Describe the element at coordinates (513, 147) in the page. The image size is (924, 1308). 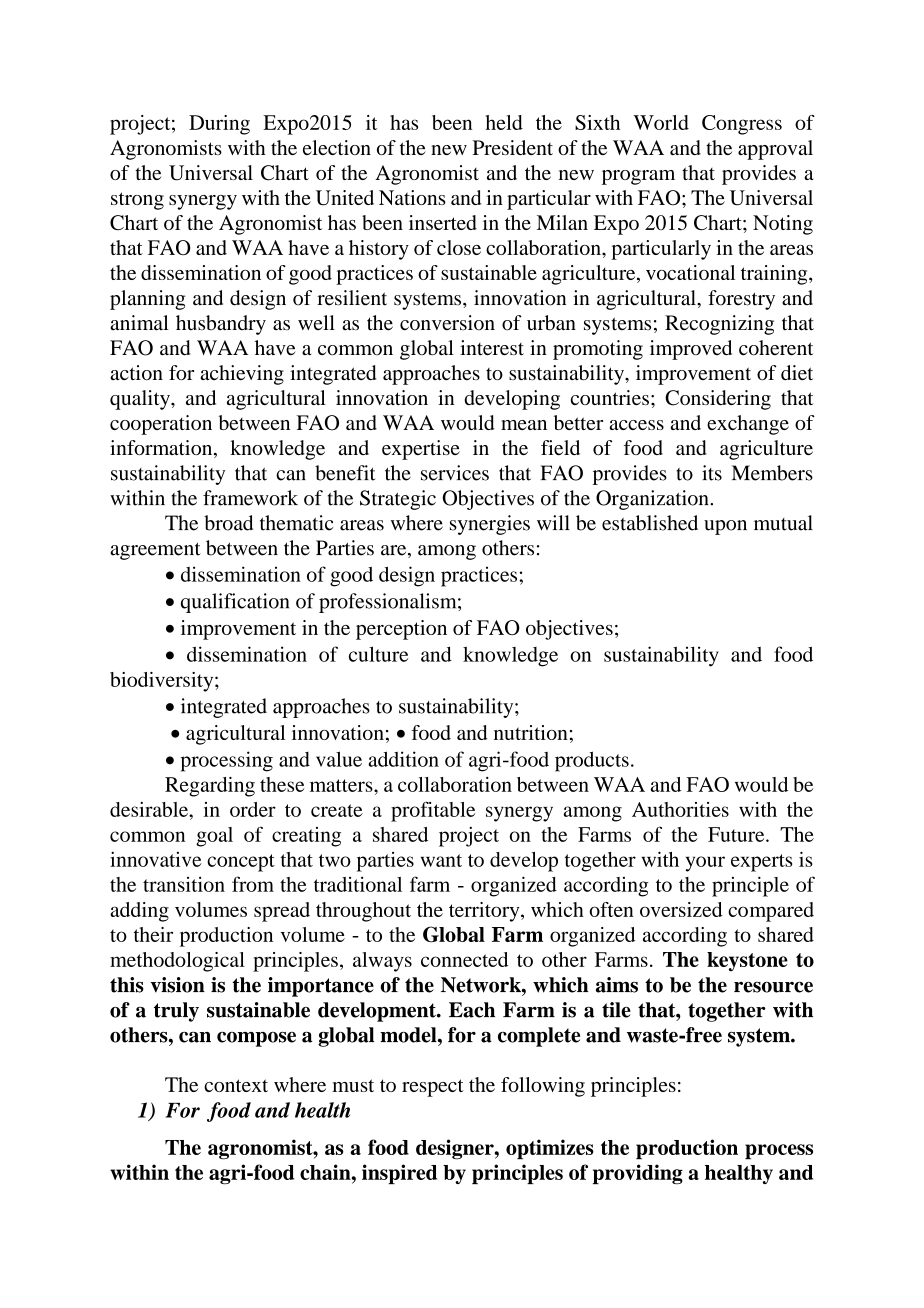
I see `President` at that location.
